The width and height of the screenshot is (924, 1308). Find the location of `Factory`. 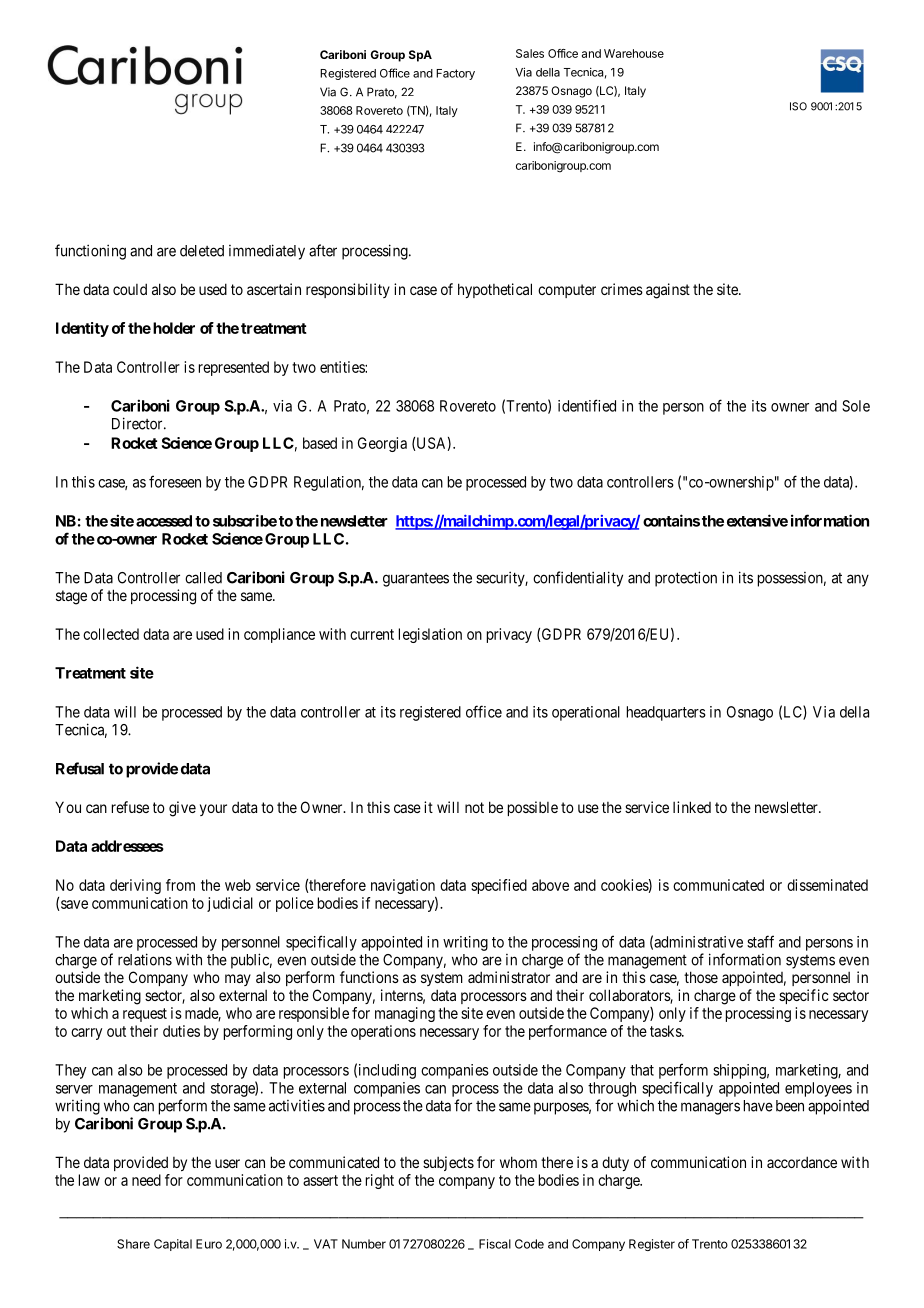

Factory is located at coordinates (455, 74).
